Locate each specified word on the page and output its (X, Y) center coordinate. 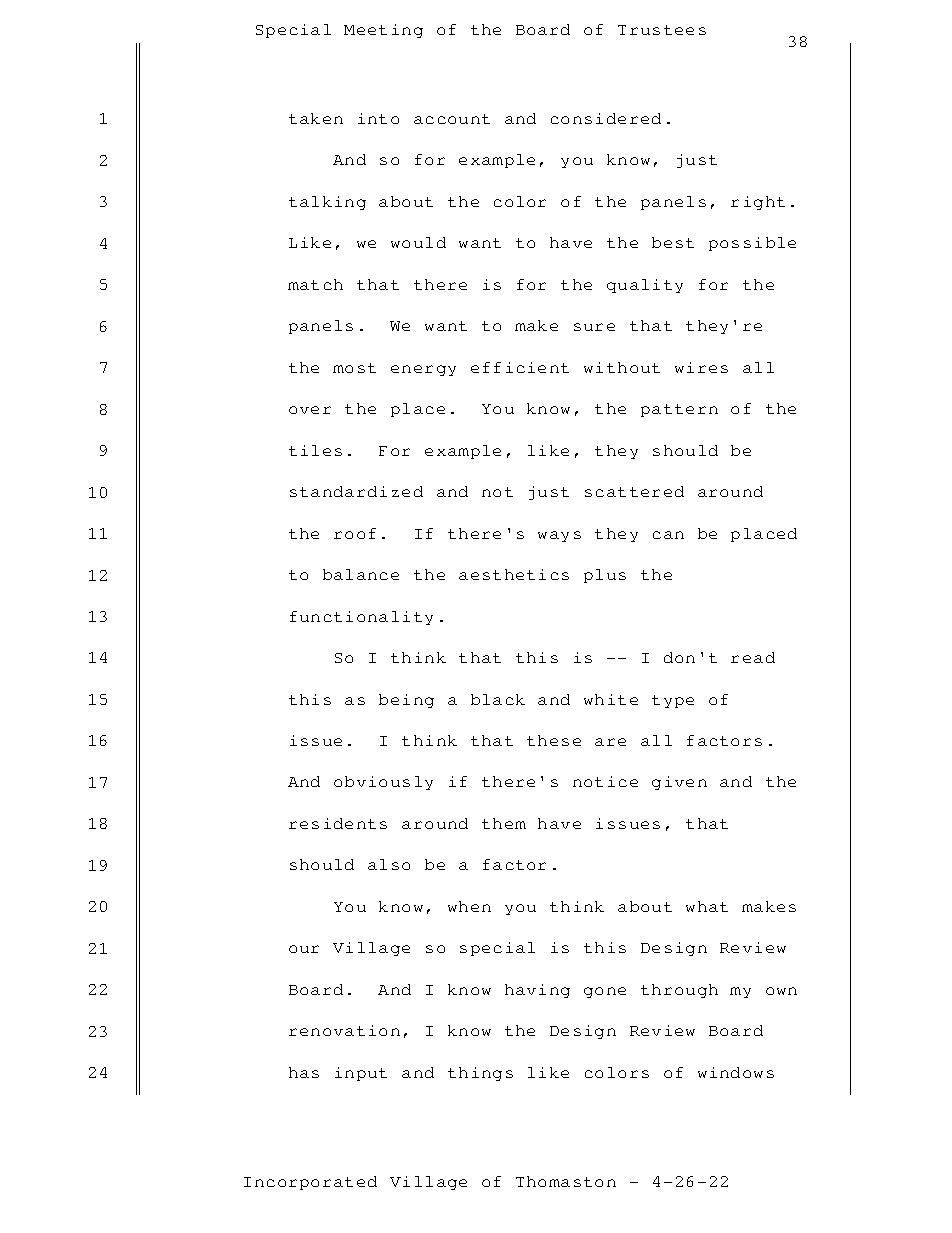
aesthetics (514, 574)
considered (606, 118)
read (753, 657)
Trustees (662, 30)
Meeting (383, 31)
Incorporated (310, 1183)
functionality (361, 618)
